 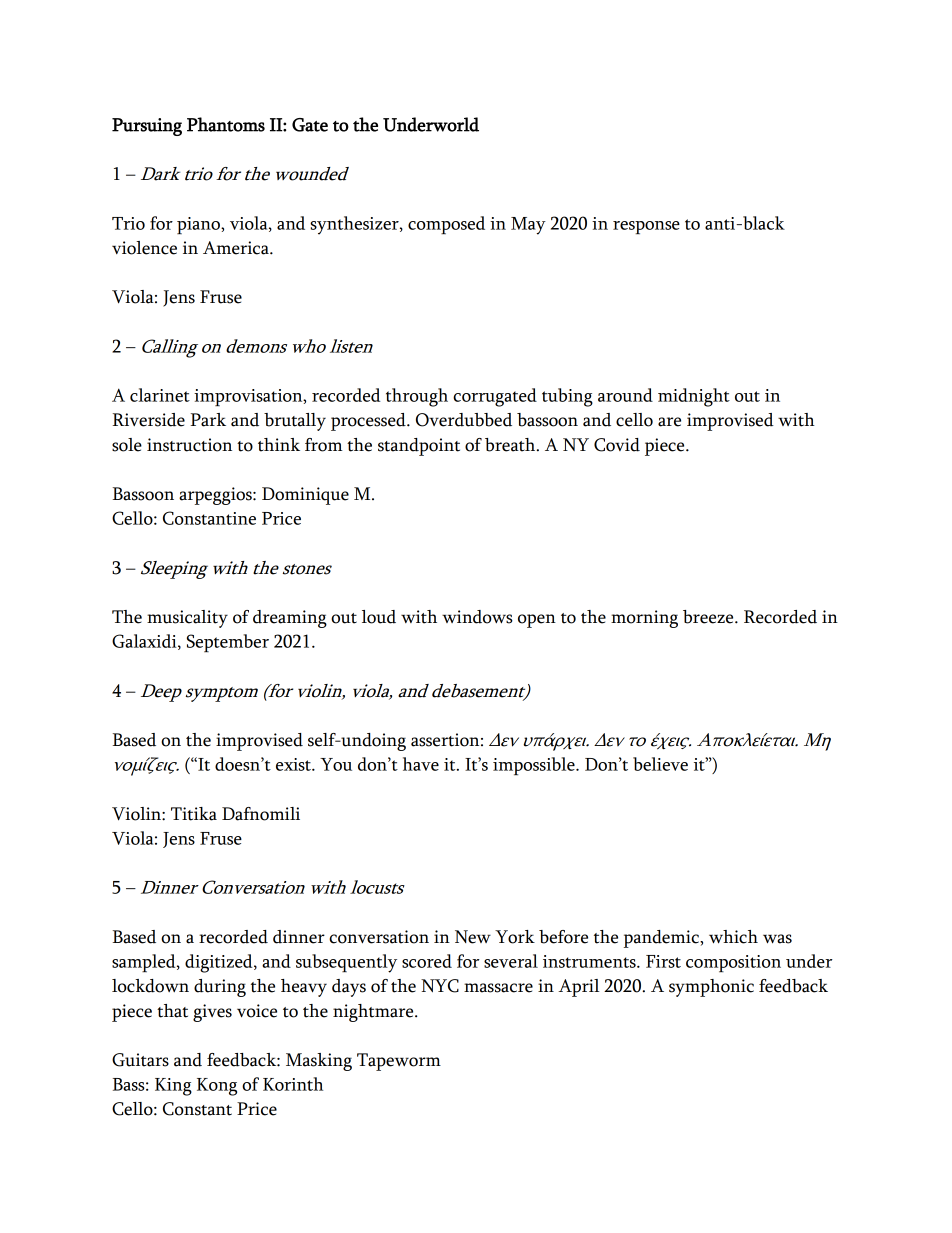 What do you see at coordinates (646, 227) in the screenshot?
I see `response` at bounding box center [646, 227].
